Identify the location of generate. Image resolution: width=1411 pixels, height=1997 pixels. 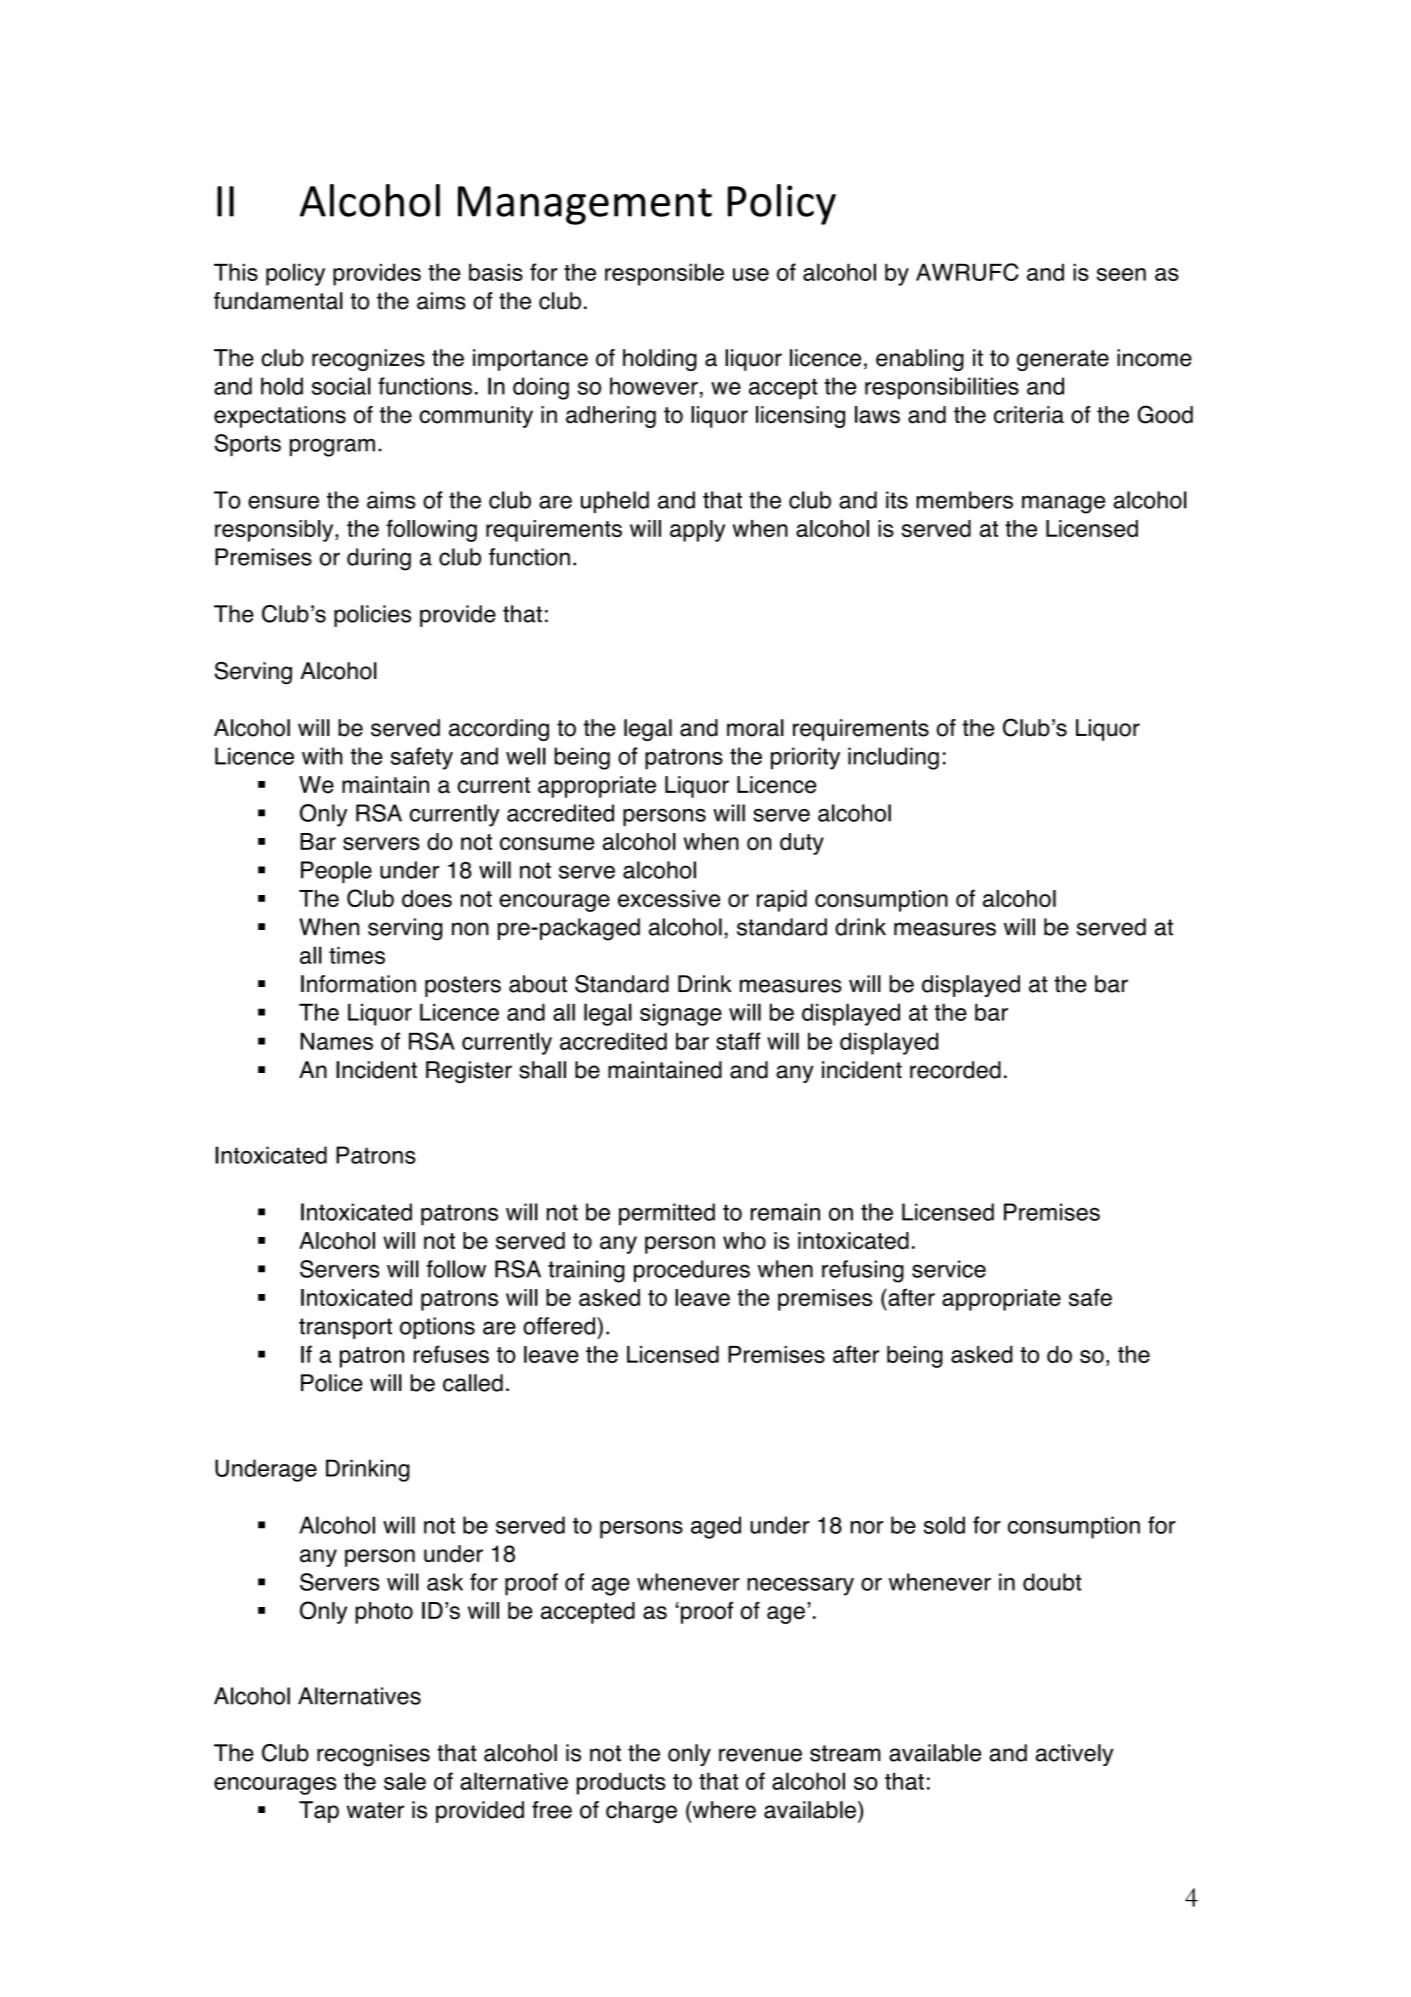
(1063, 360).
